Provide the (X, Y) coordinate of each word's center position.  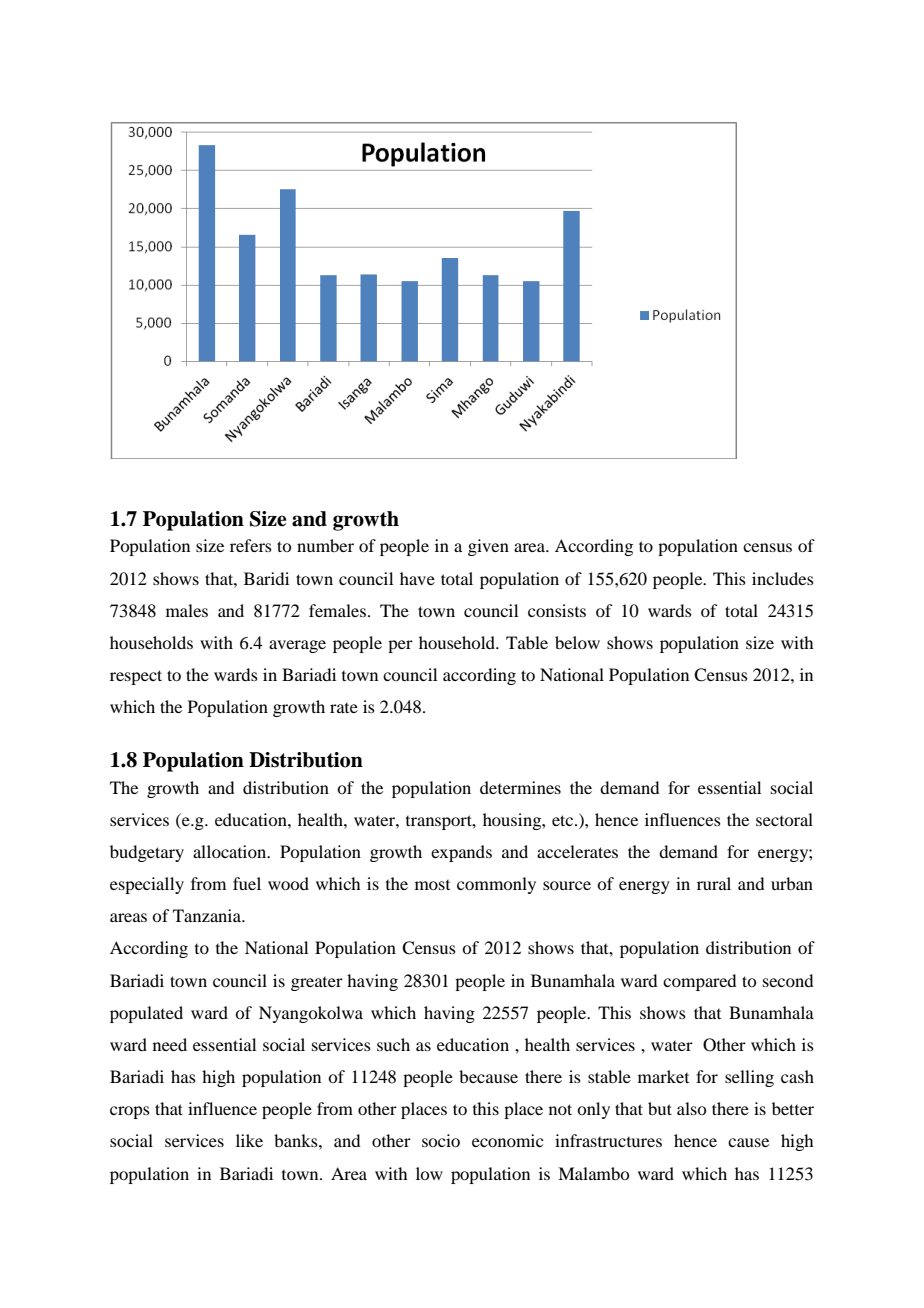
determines (520, 787)
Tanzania (208, 915)
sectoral (784, 819)
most (432, 885)
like (249, 1140)
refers (251, 545)
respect (136, 677)
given (488, 547)
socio (441, 1140)
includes (783, 578)
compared (699, 982)
